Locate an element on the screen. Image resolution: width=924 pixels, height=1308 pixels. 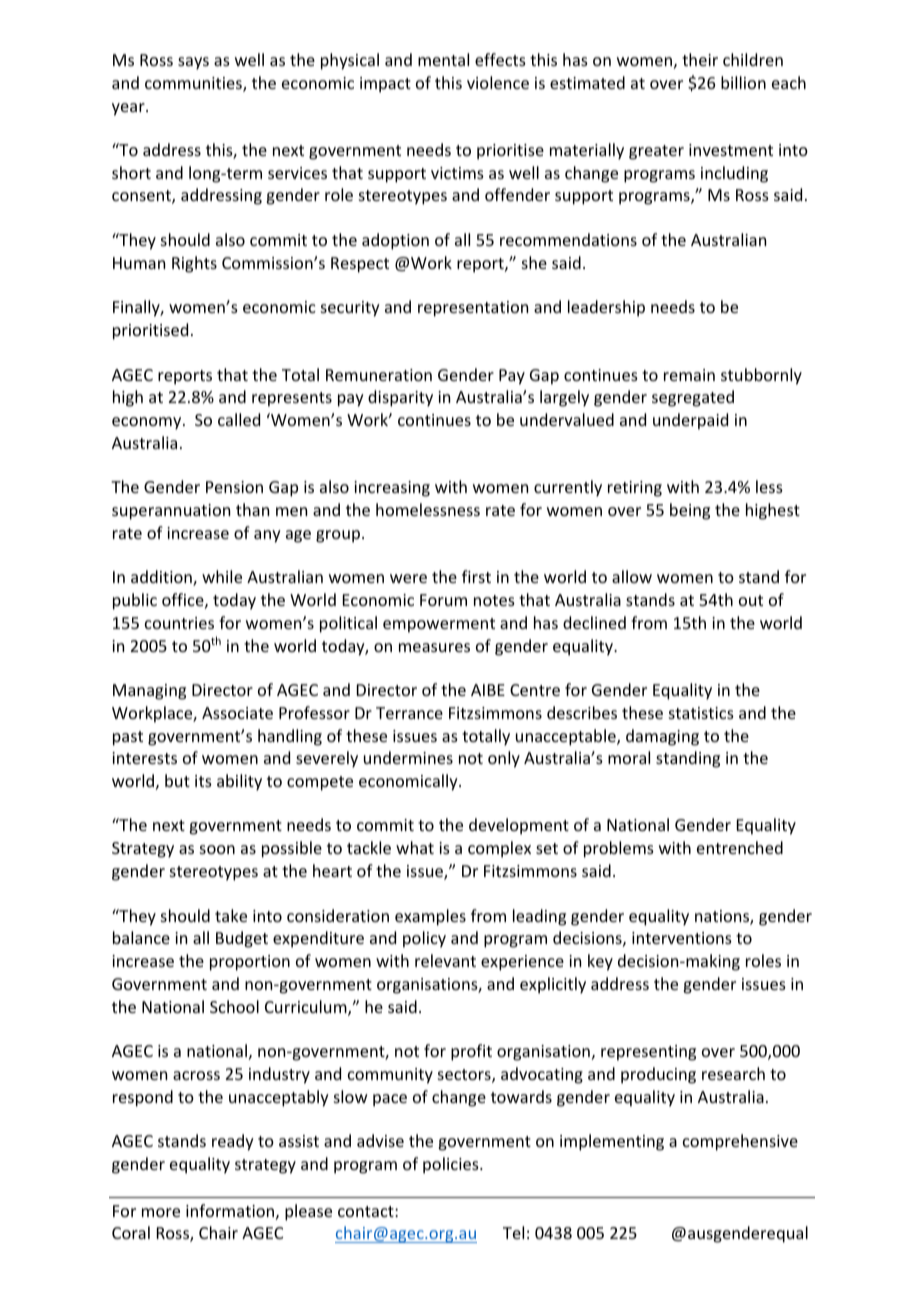
representation is located at coordinates (473, 309).
